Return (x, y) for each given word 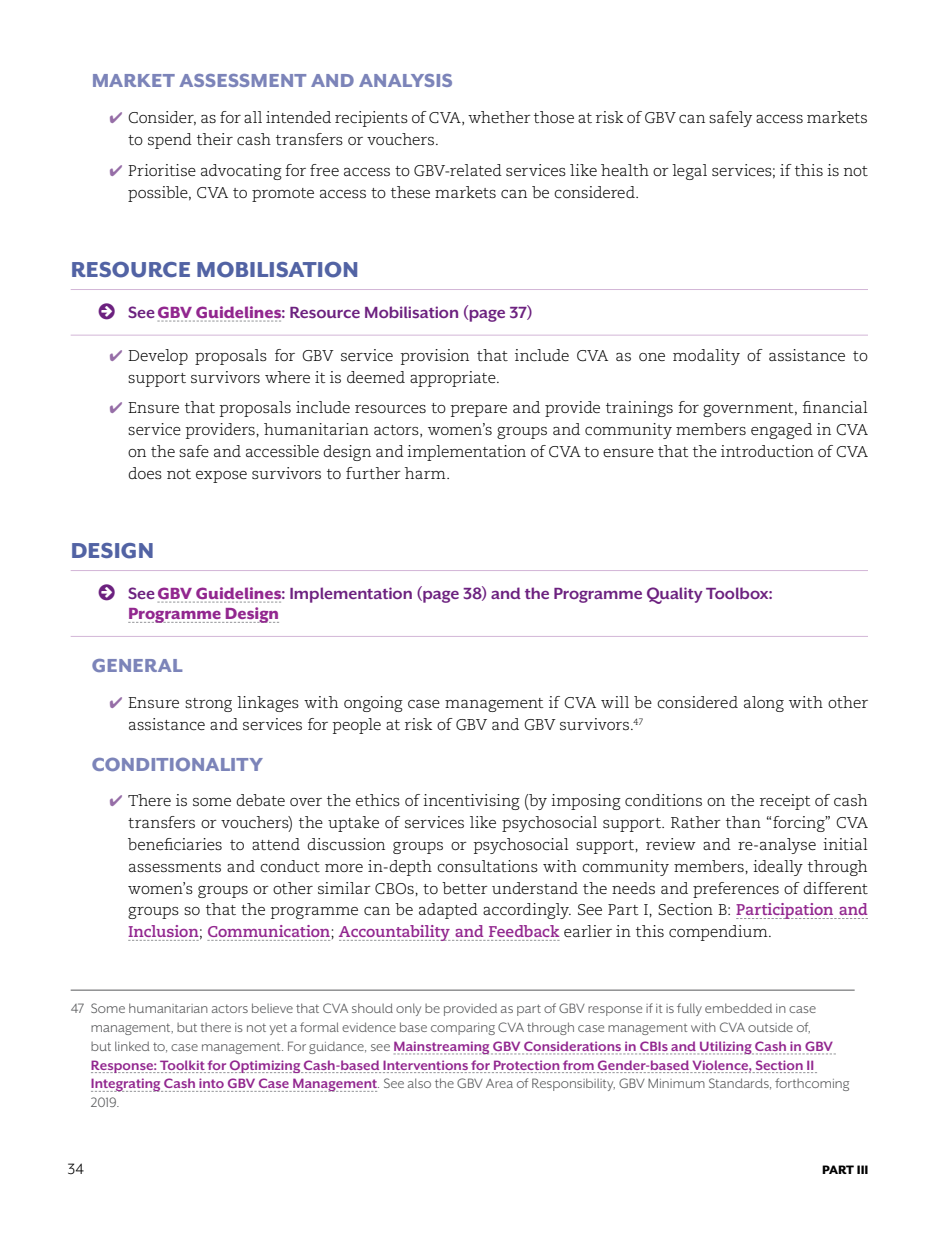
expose (221, 477)
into (211, 1083)
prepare (478, 411)
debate (260, 800)
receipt (785, 802)
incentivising (471, 802)
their (215, 139)
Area (499, 1083)
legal (689, 172)
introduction (767, 451)
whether (499, 117)
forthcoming (812, 1084)
